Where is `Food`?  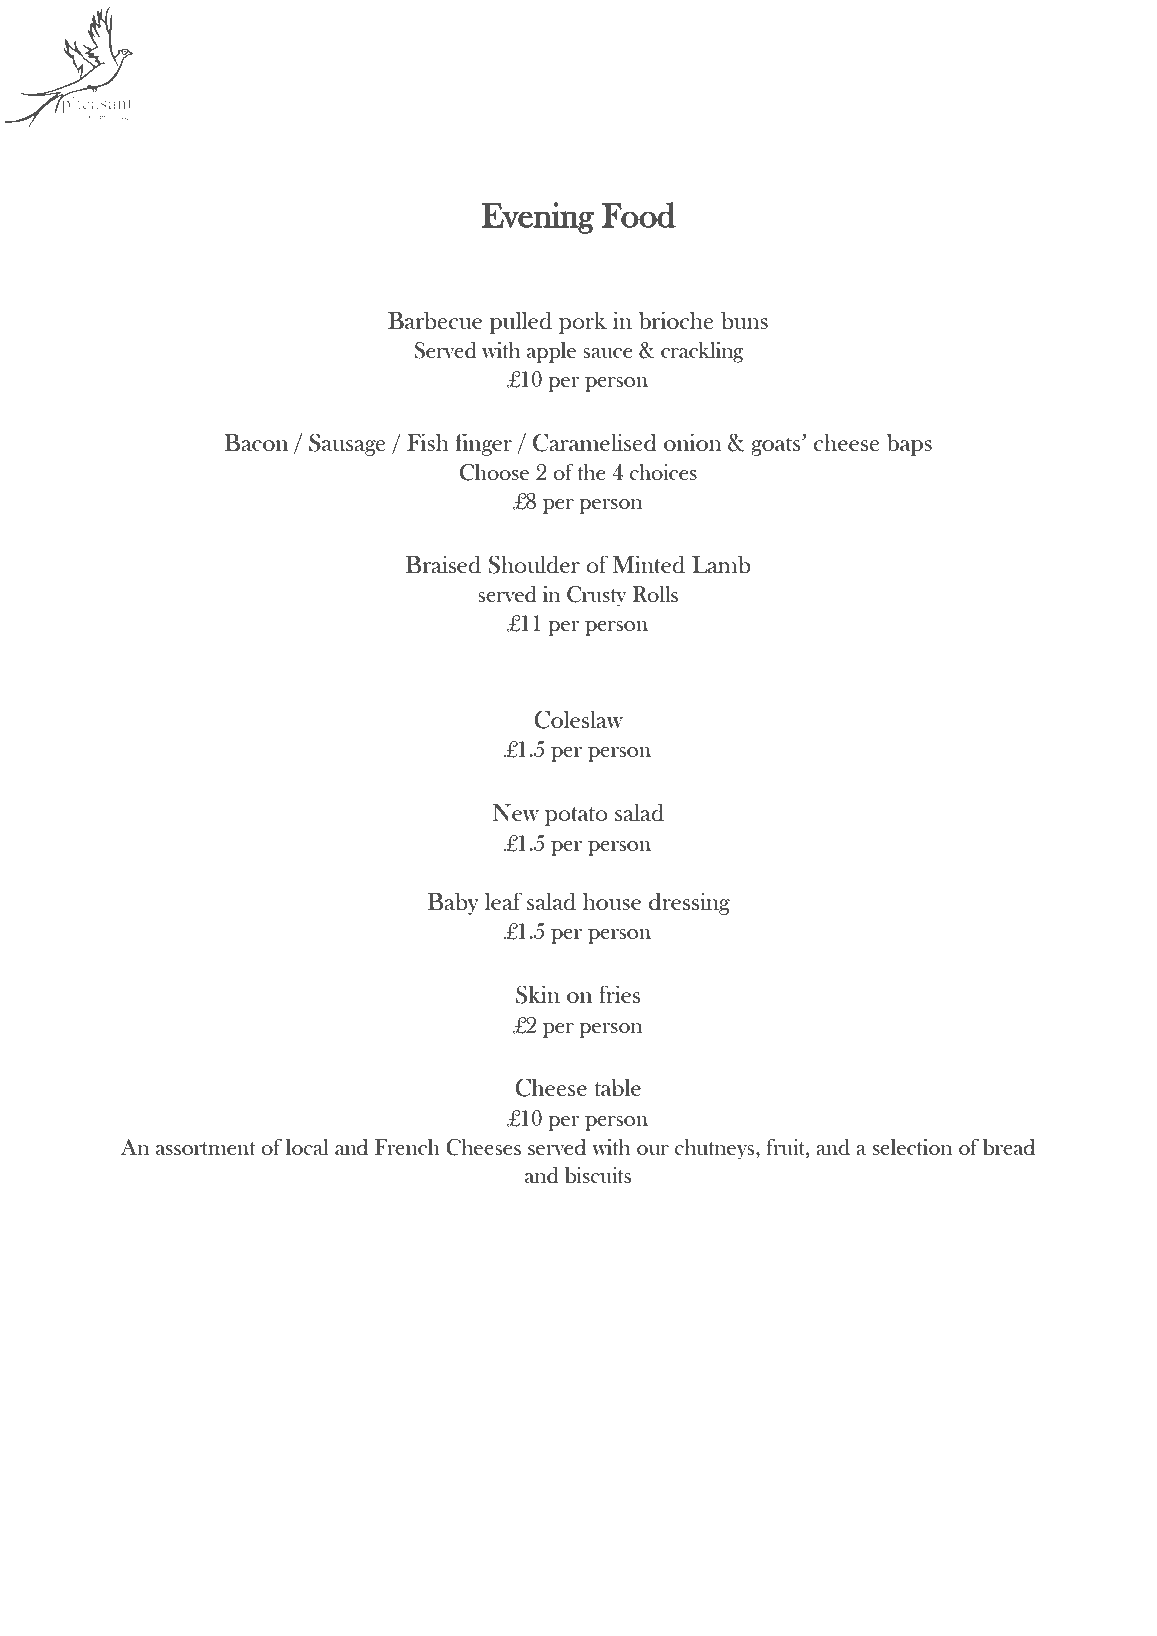
Food is located at coordinates (639, 215).
